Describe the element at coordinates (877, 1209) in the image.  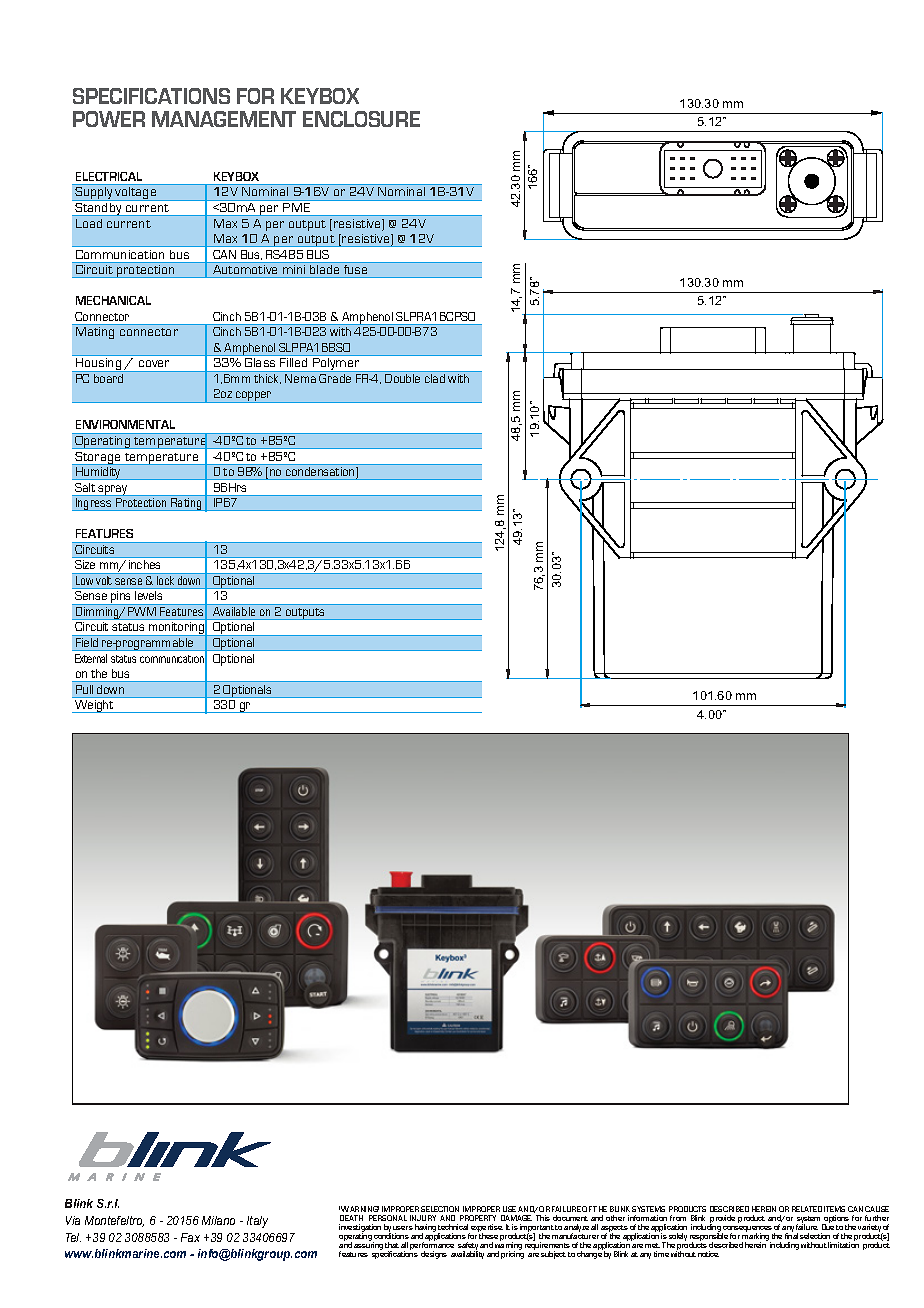
I see `CAUSE` at that location.
